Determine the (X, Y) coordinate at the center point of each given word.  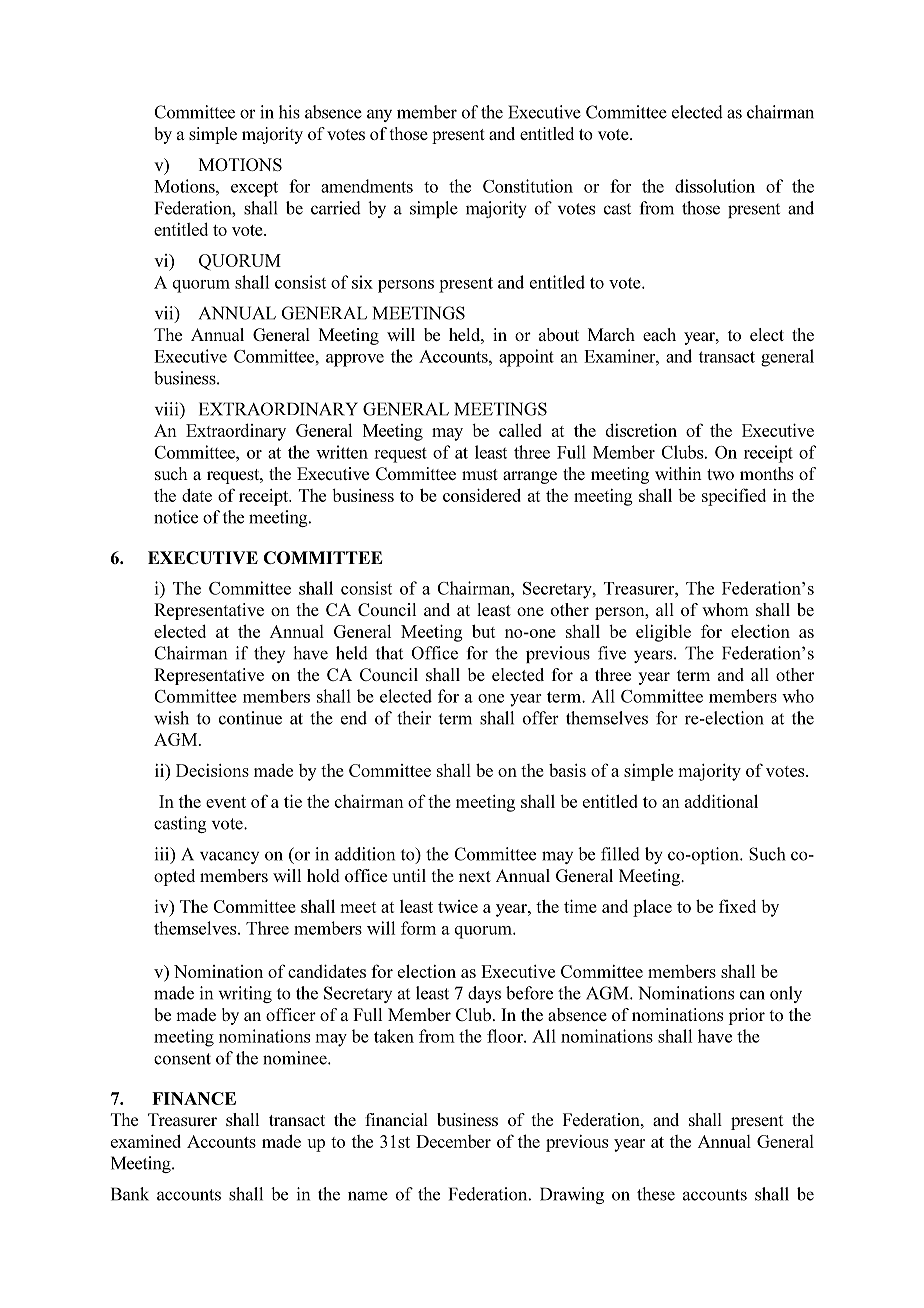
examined (146, 1141)
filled (620, 854)
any (379, 115)
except (254, 189)
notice (176, 517)
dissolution (715, 186)
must (480, 474)
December (453, 1141)
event (226, 802)
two (720, 474)
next (475, 876)
